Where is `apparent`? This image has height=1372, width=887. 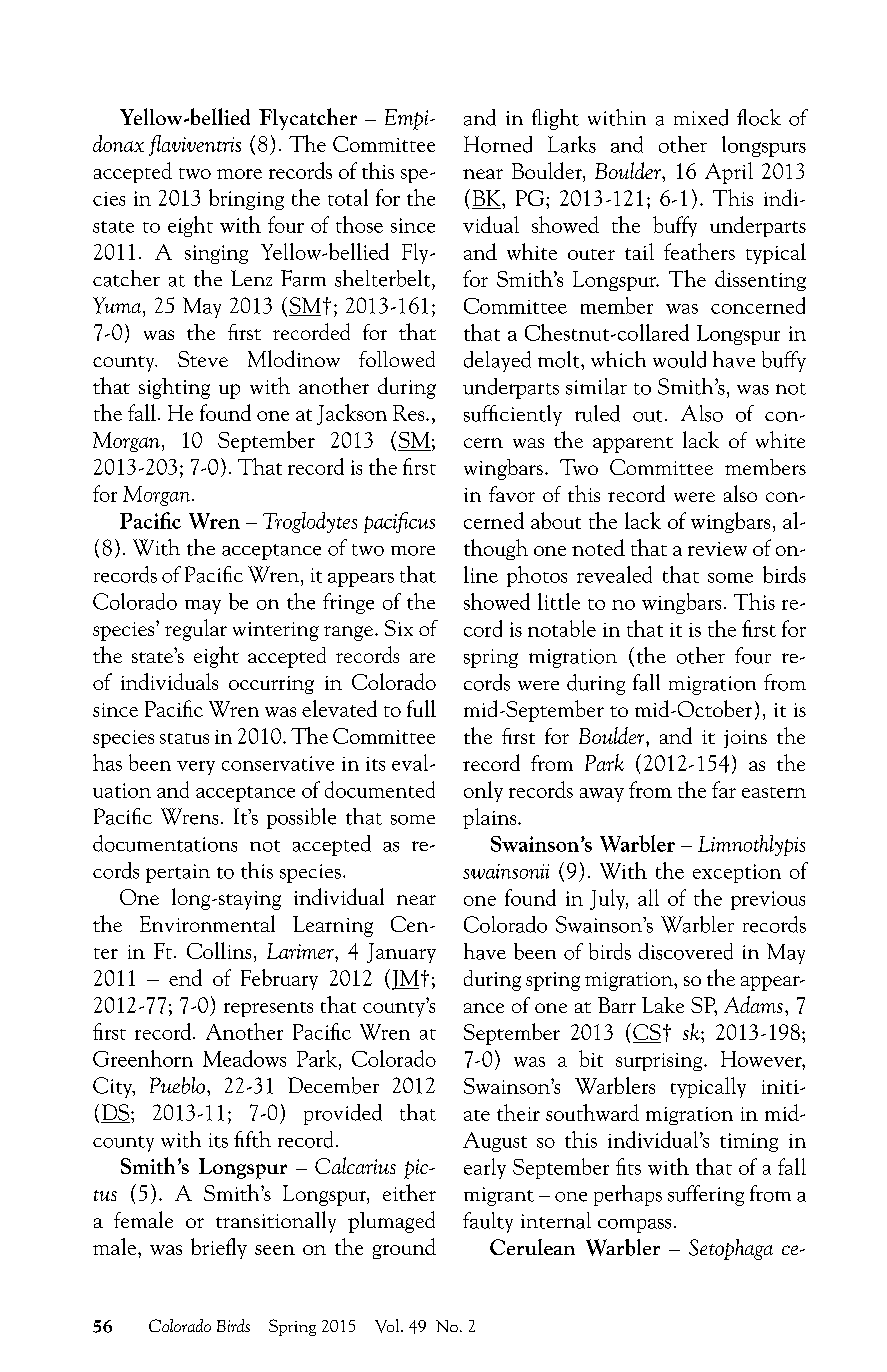
apparent is located at coordinates (633, 445).
